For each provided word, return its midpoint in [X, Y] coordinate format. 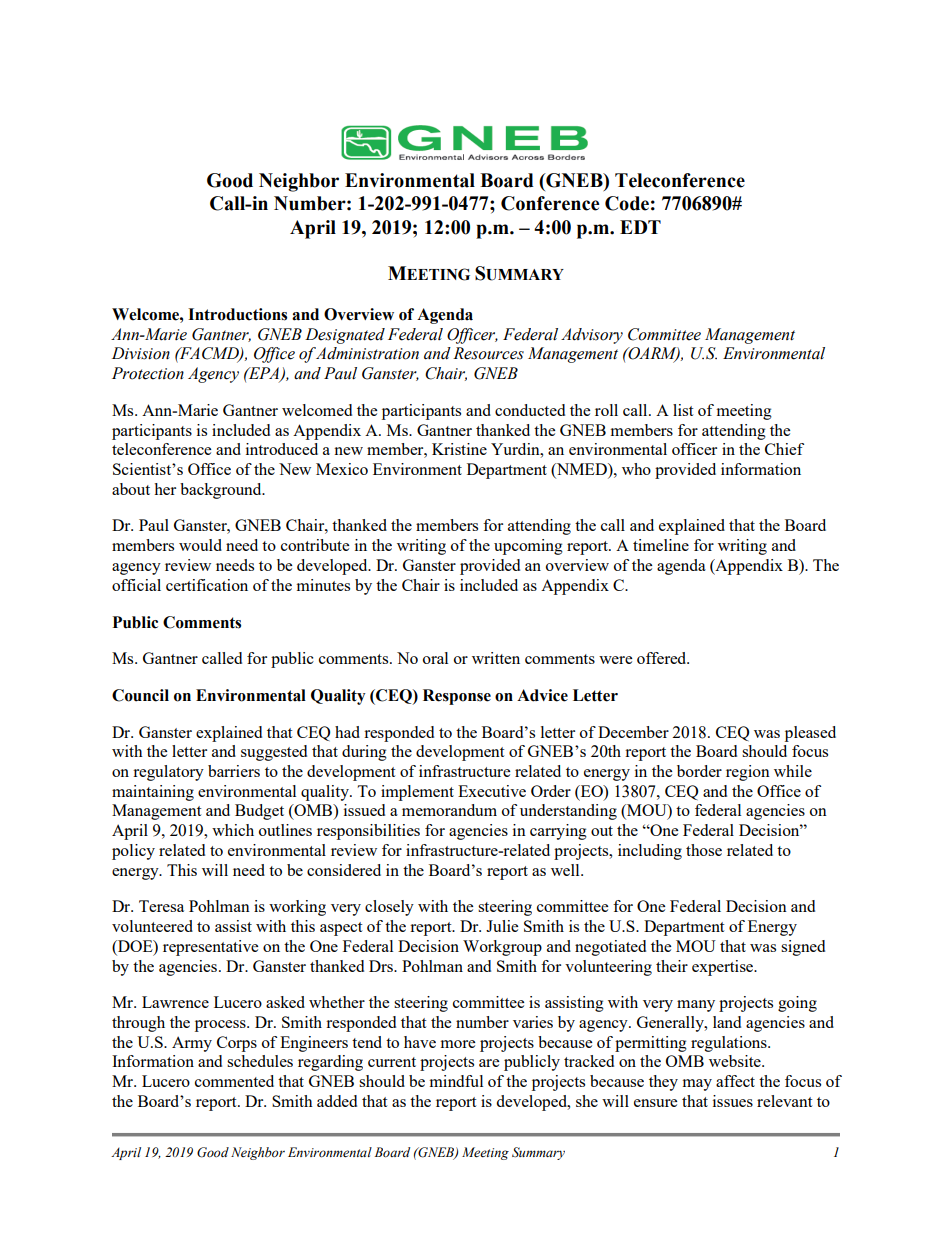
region [748, 773]
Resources [488, 353]
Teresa [161, 906]
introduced [282, 449]
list [683, 410]
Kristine [459, 449]
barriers [234, 771]
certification [207, 585]
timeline [661, 545]
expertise [724, 968]
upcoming [528, 547]
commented [234, 1081]
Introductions [237, 314]
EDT [640, 227]
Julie [502, 926]
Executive [492, 791]
